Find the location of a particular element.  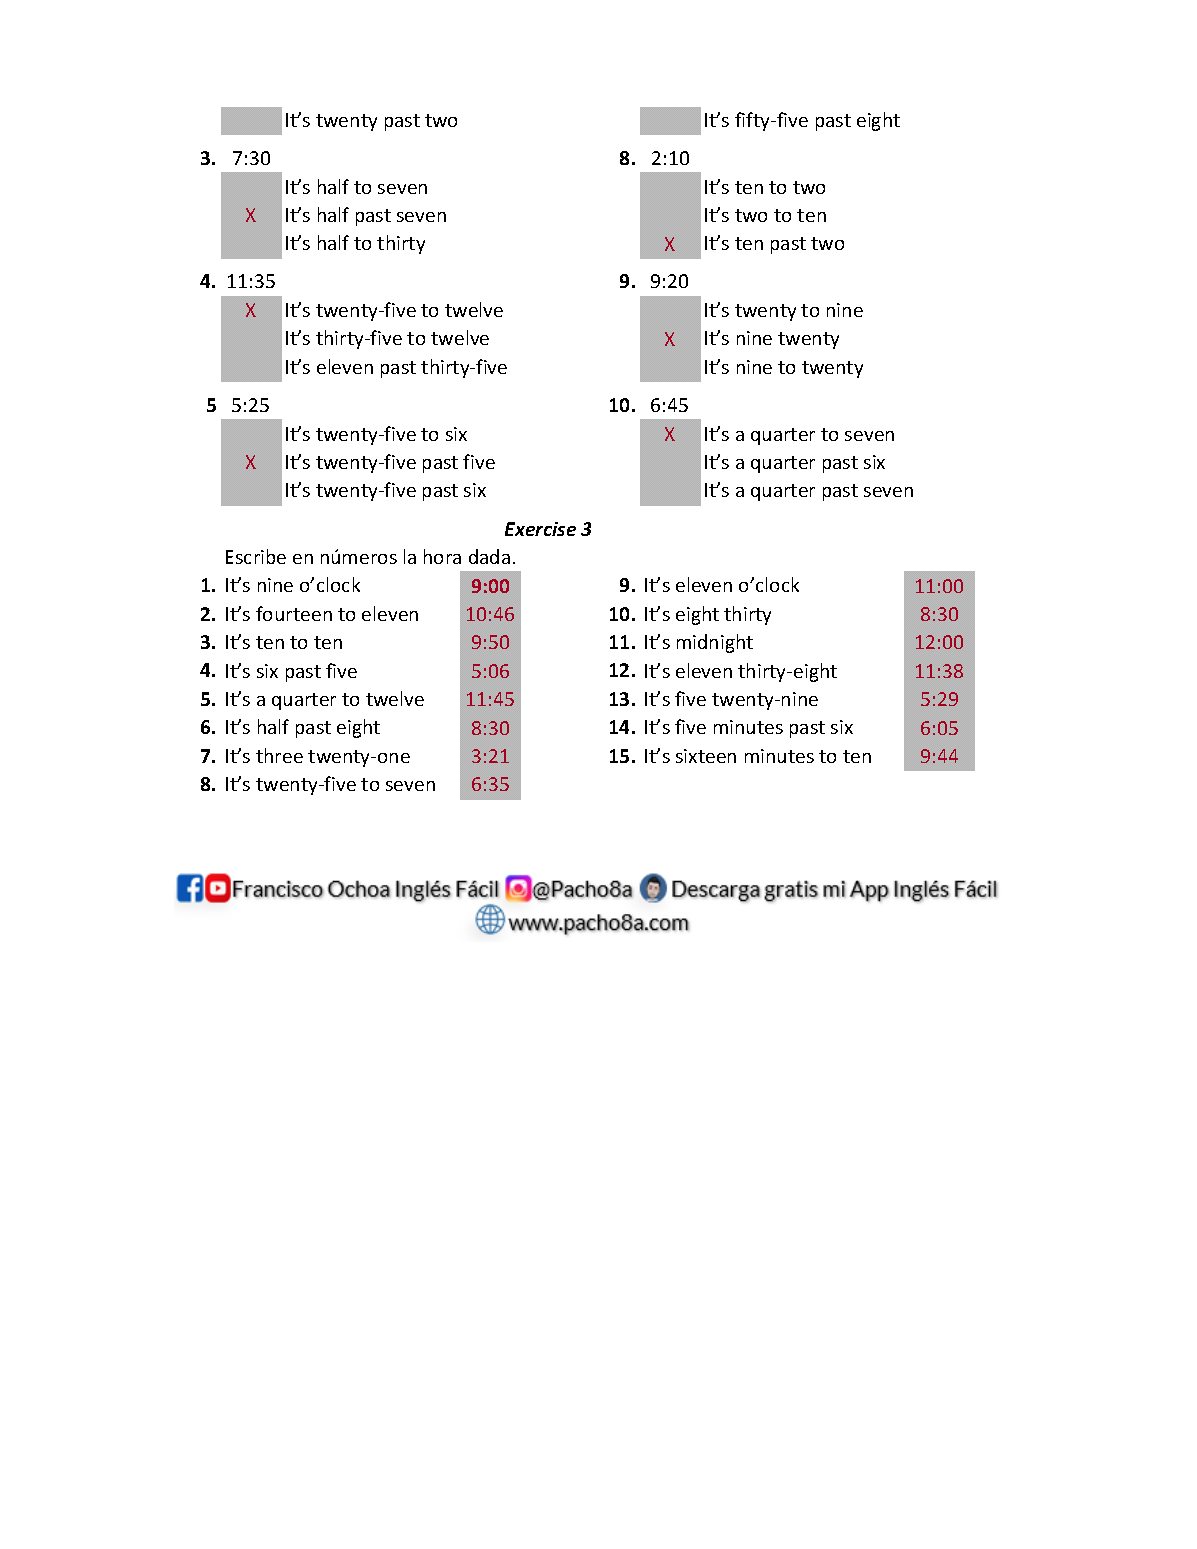

three is located at coordinates (279, 755).
